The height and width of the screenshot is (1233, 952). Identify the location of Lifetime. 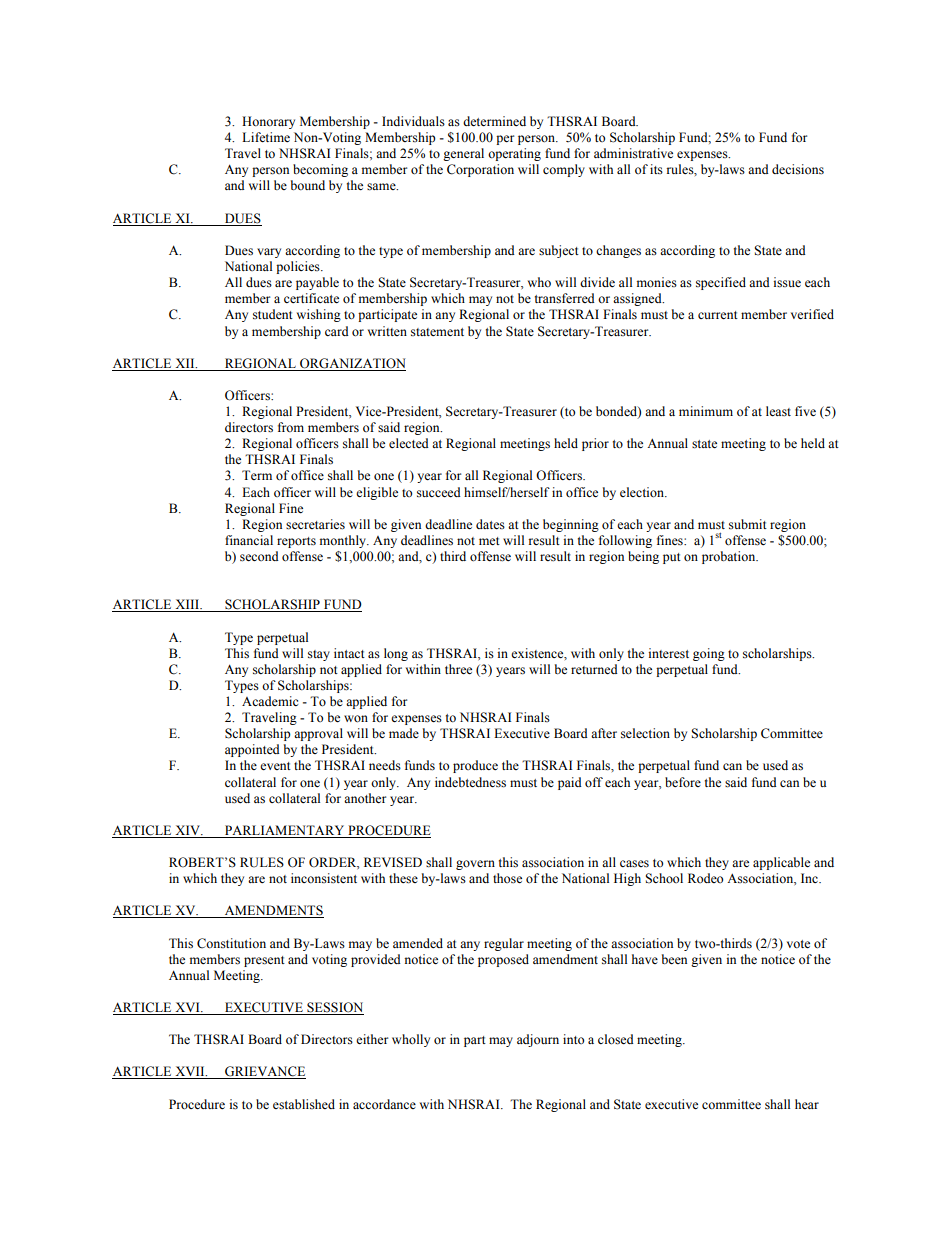
(266, 137).
